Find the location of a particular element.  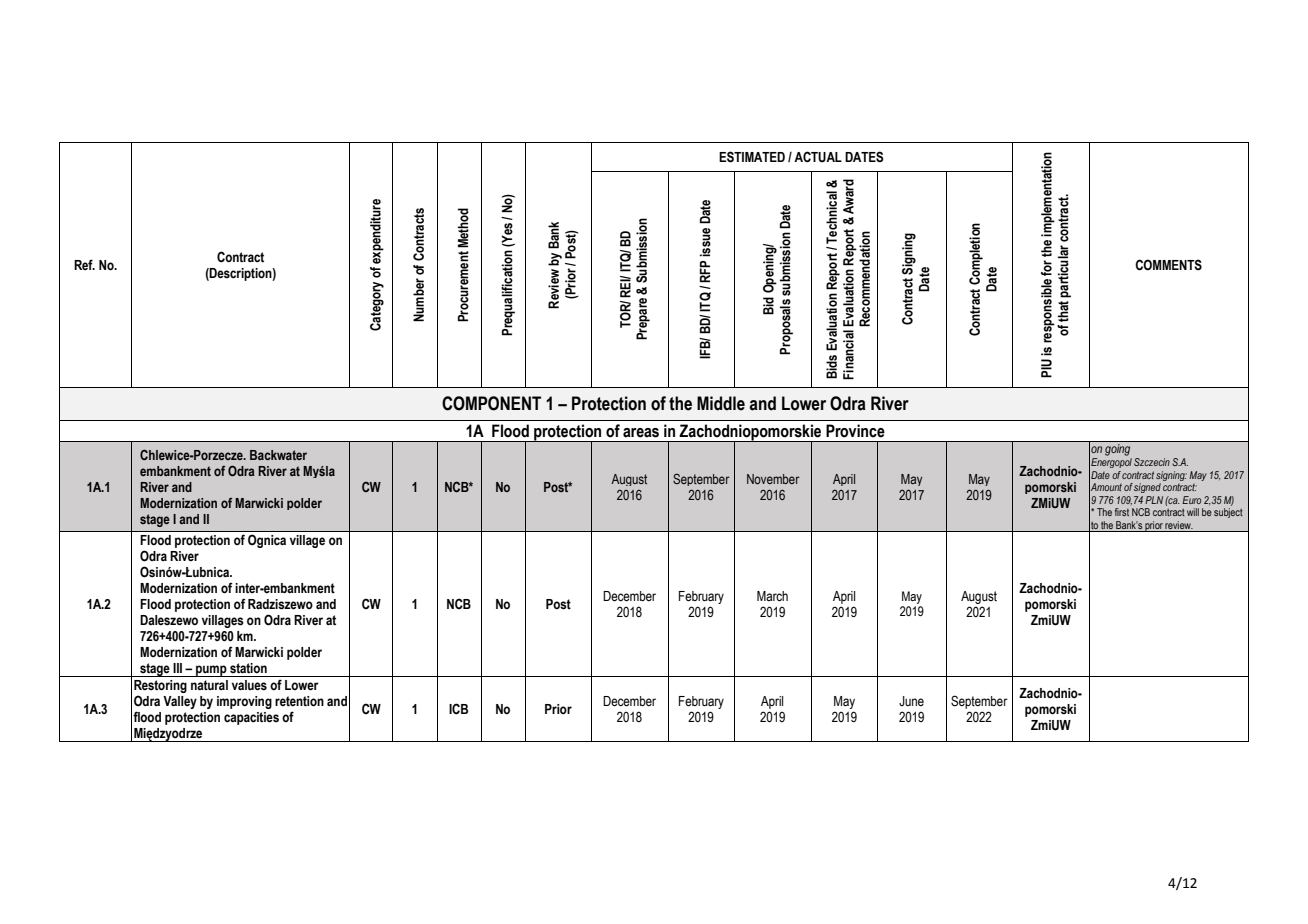

November is located at coordinates (773, 479).
